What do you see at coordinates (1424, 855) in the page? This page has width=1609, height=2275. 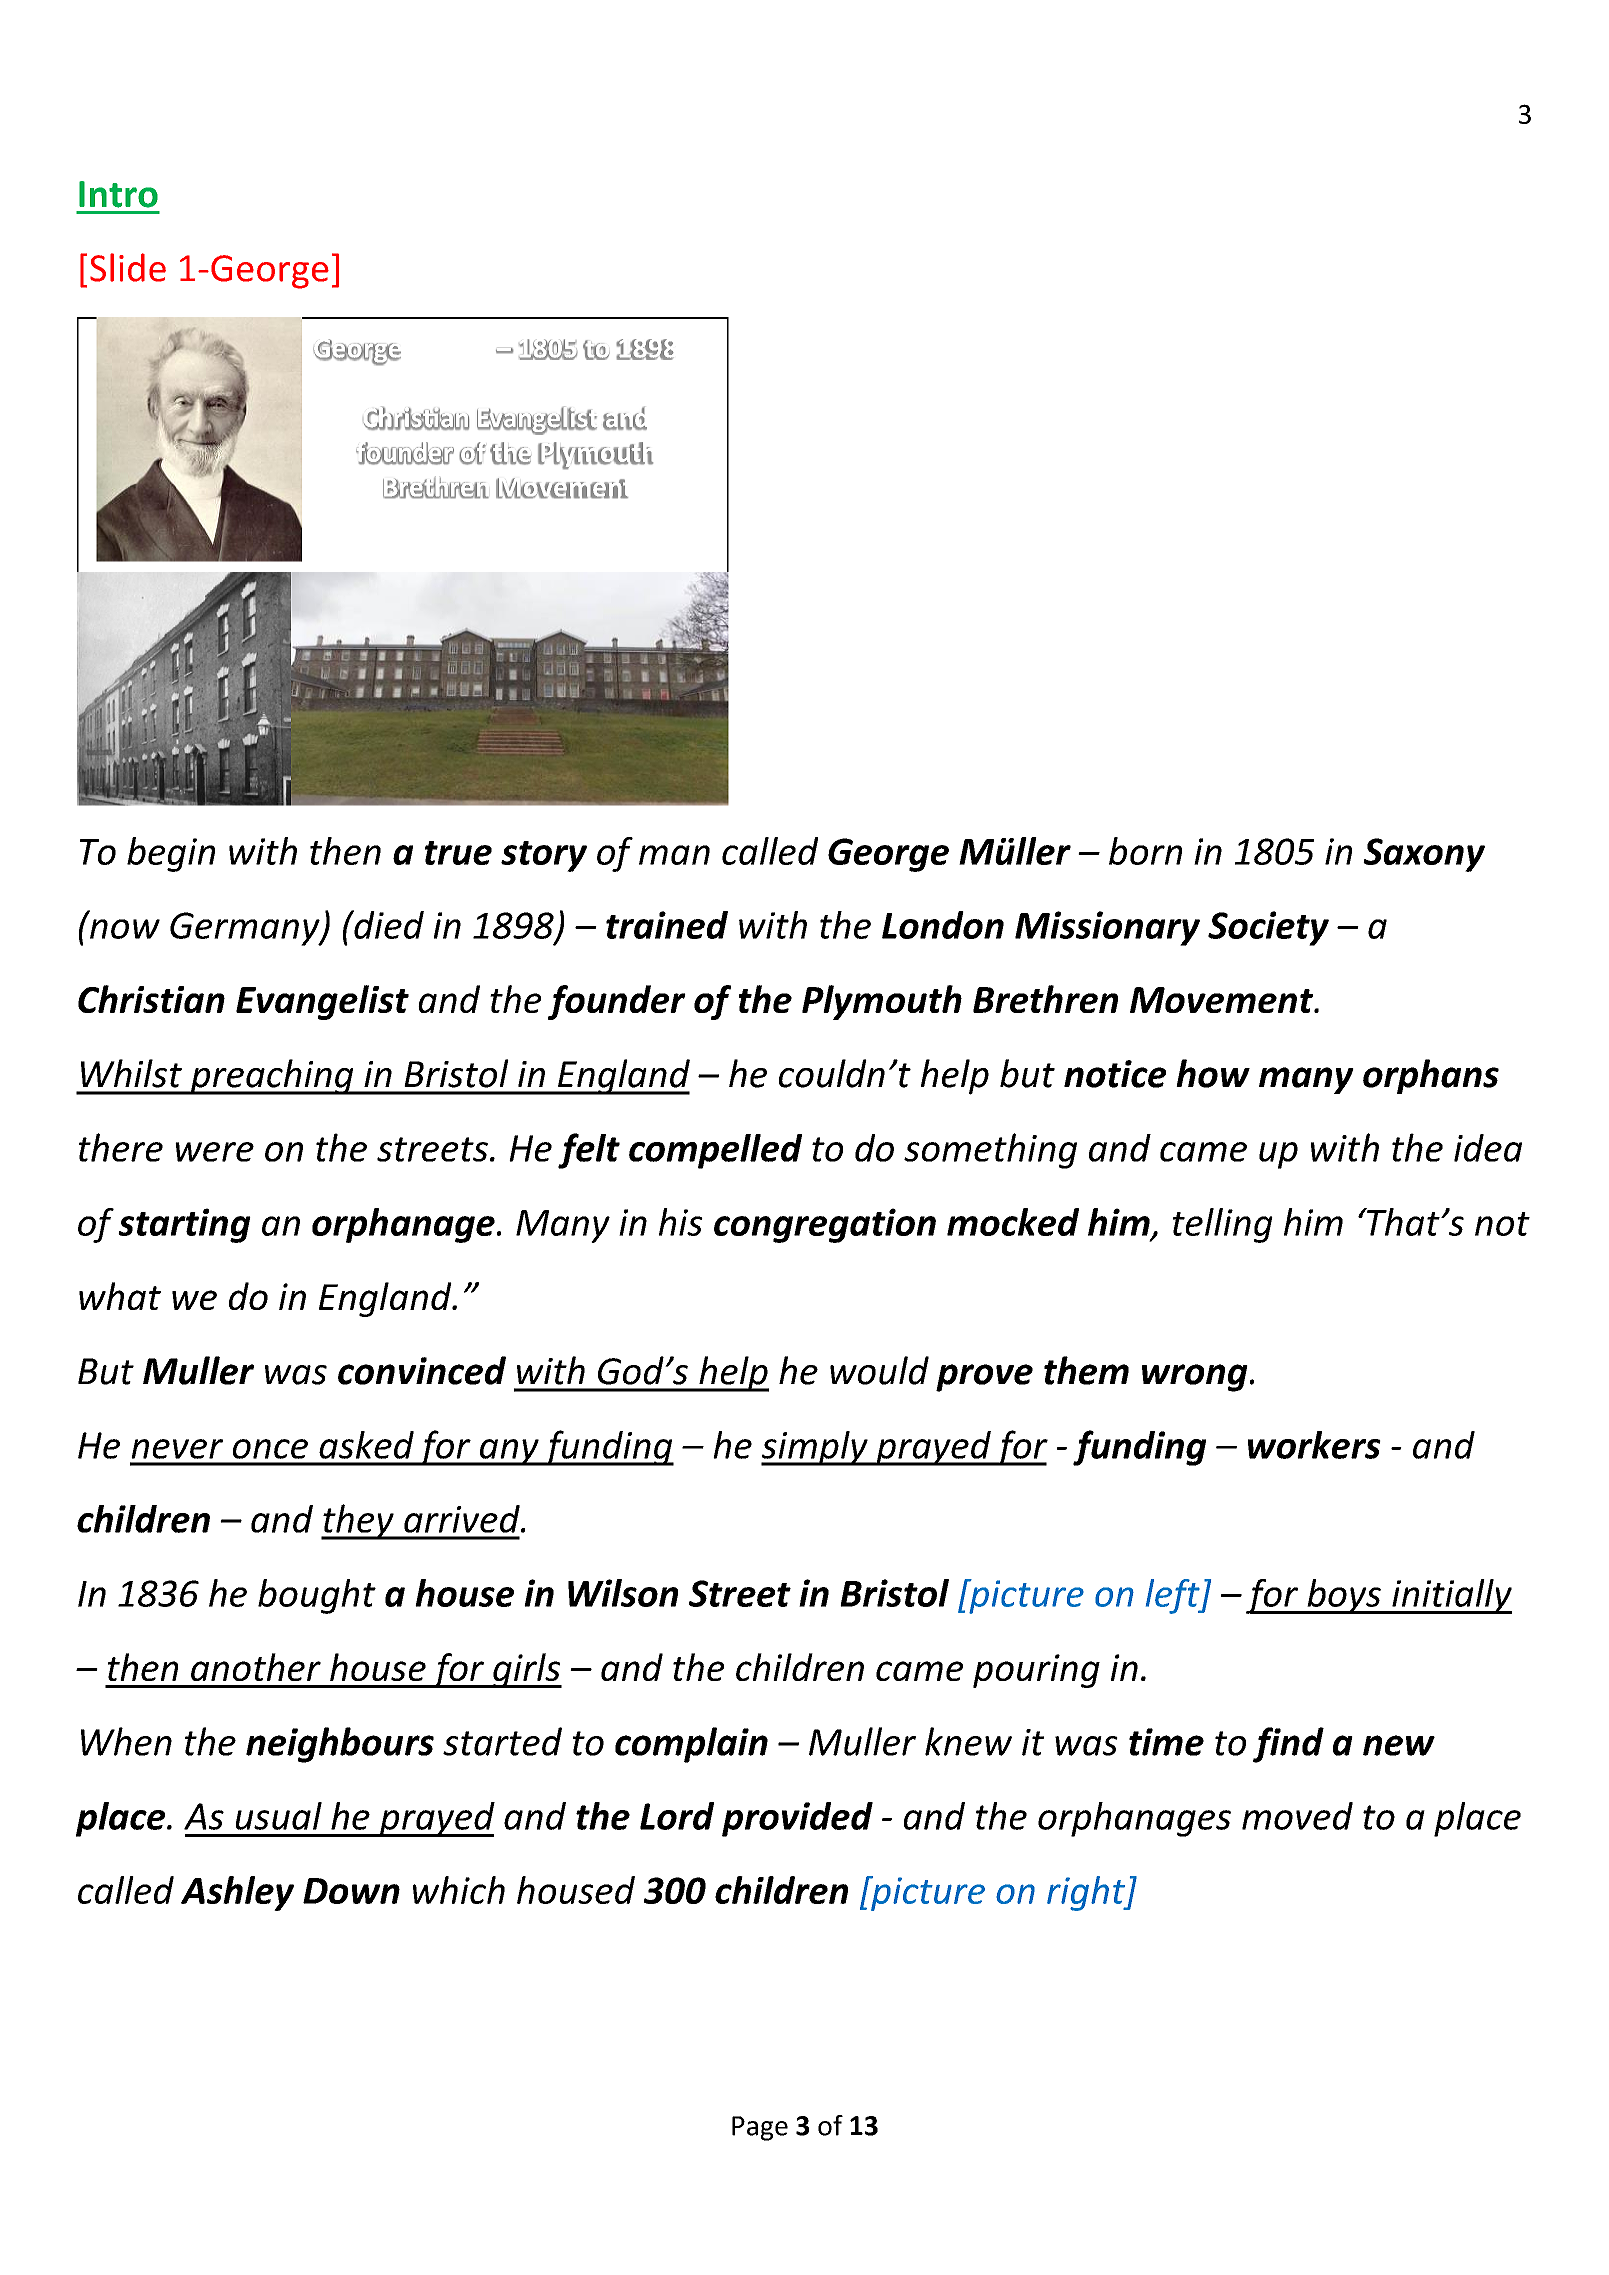 I see `Saxony` at bounding box center [1424, 855].
